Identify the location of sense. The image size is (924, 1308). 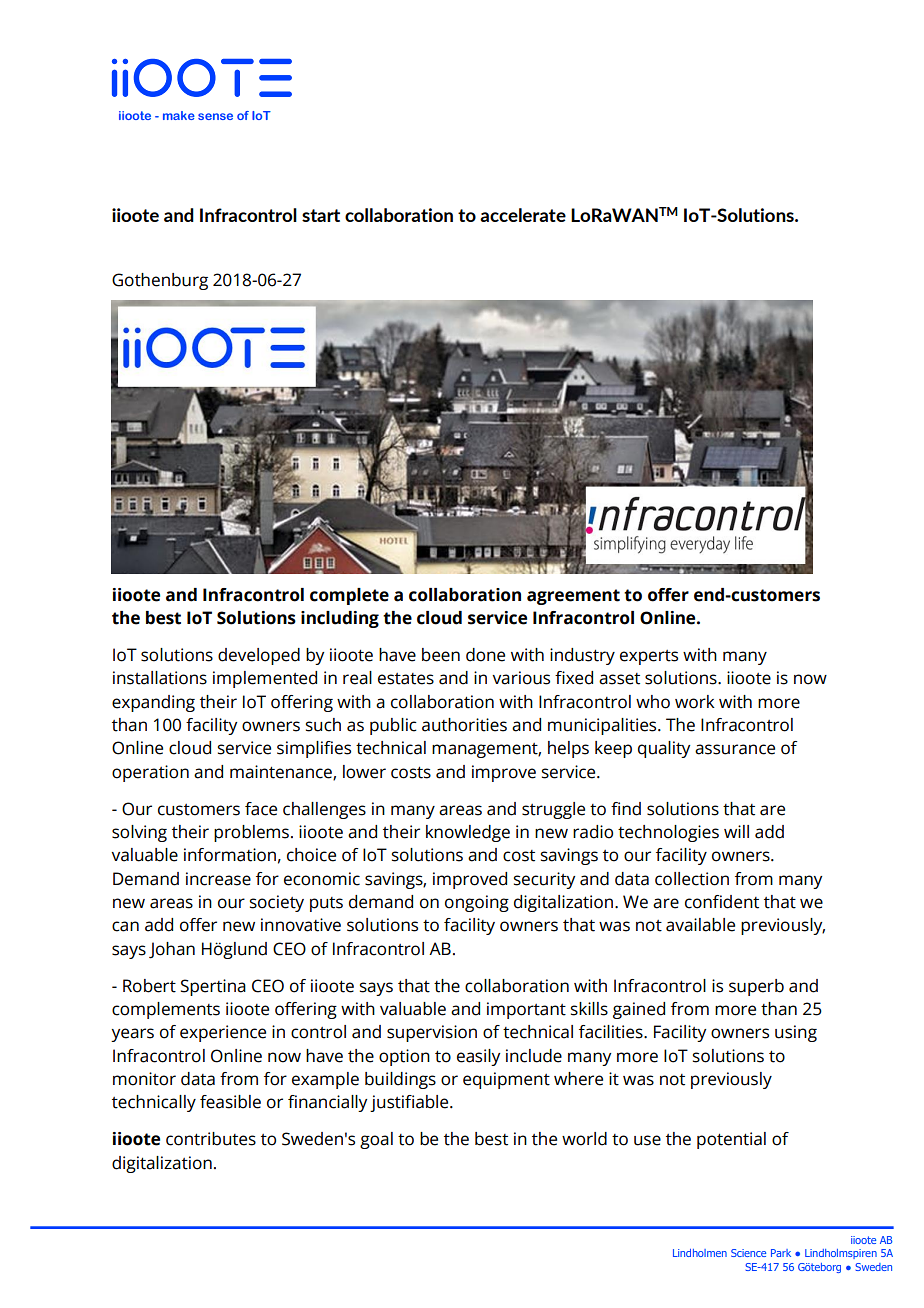
(215, 116).
